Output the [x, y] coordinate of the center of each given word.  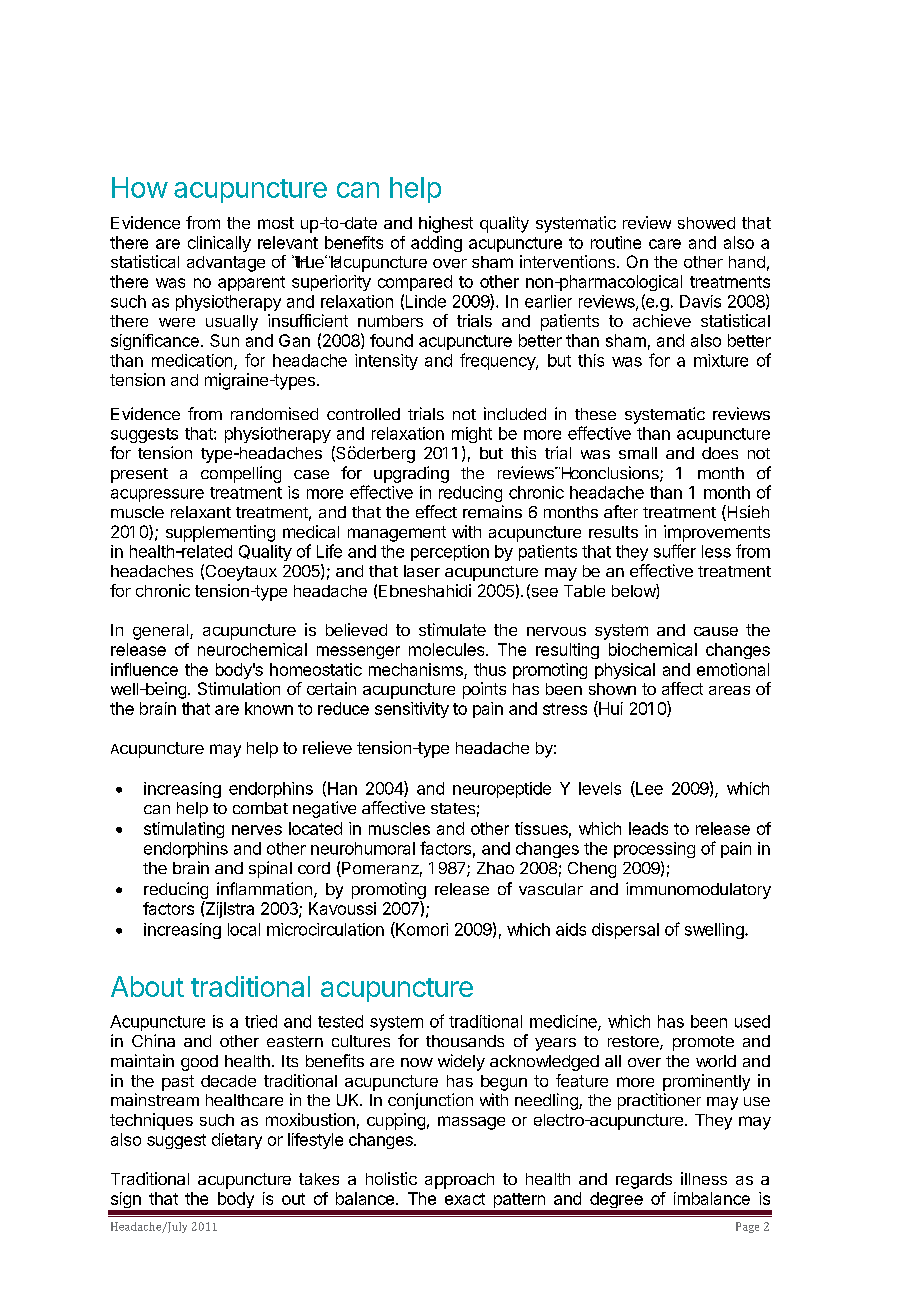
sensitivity [412, 710]
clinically [219, 244]
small [638, 453]
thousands [465, 1041]
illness [704, 1178]
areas [729, 690]
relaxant [201, 512]
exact [465, 1199]
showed [706, 223]
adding [436, 244]
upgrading [411, 474]
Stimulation [239, 688]
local [244, 929]
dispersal [625, 931]
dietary [237, 1141]
